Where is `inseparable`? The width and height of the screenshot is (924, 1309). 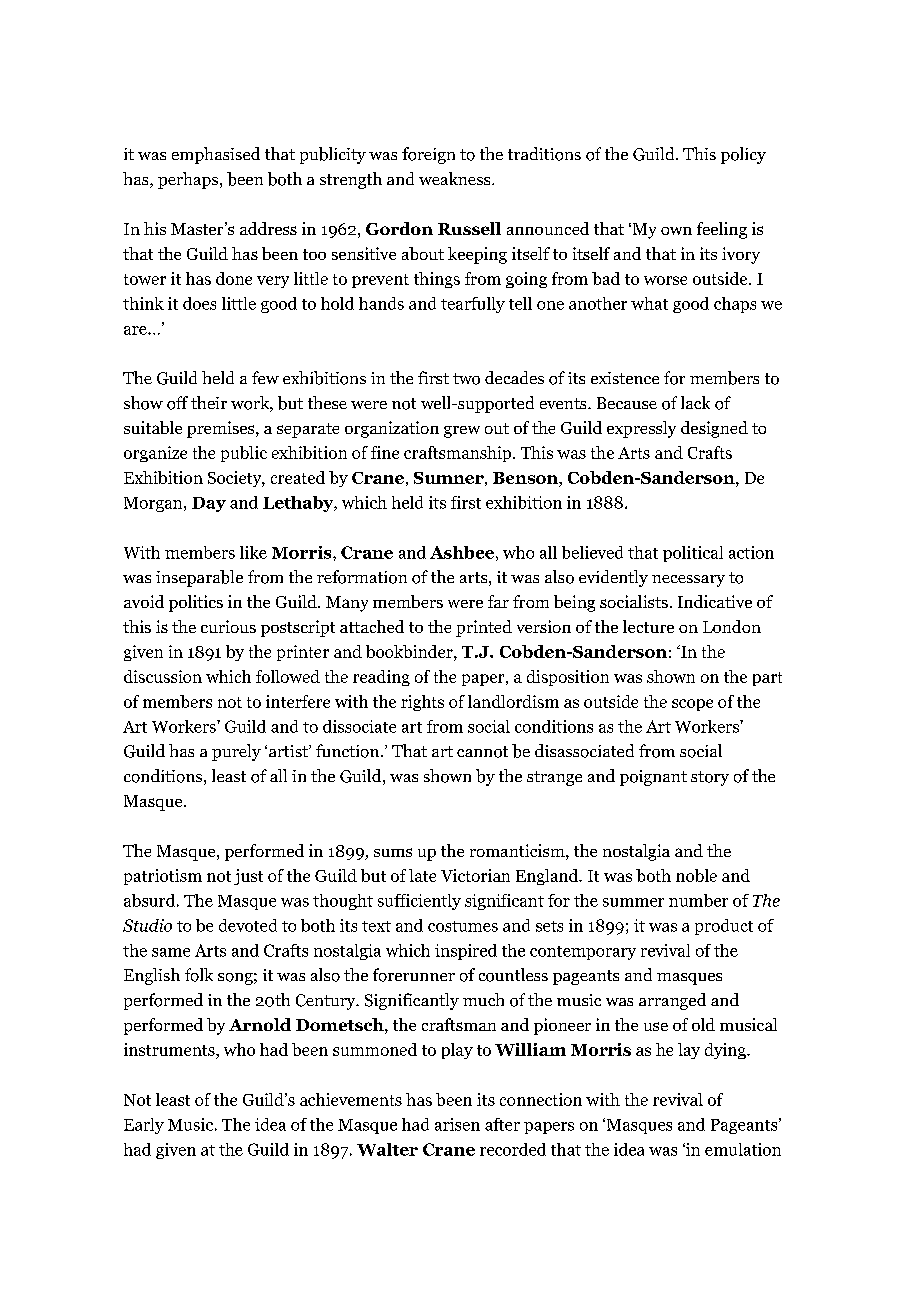 inseparable is located at coordinates (199, 578).
